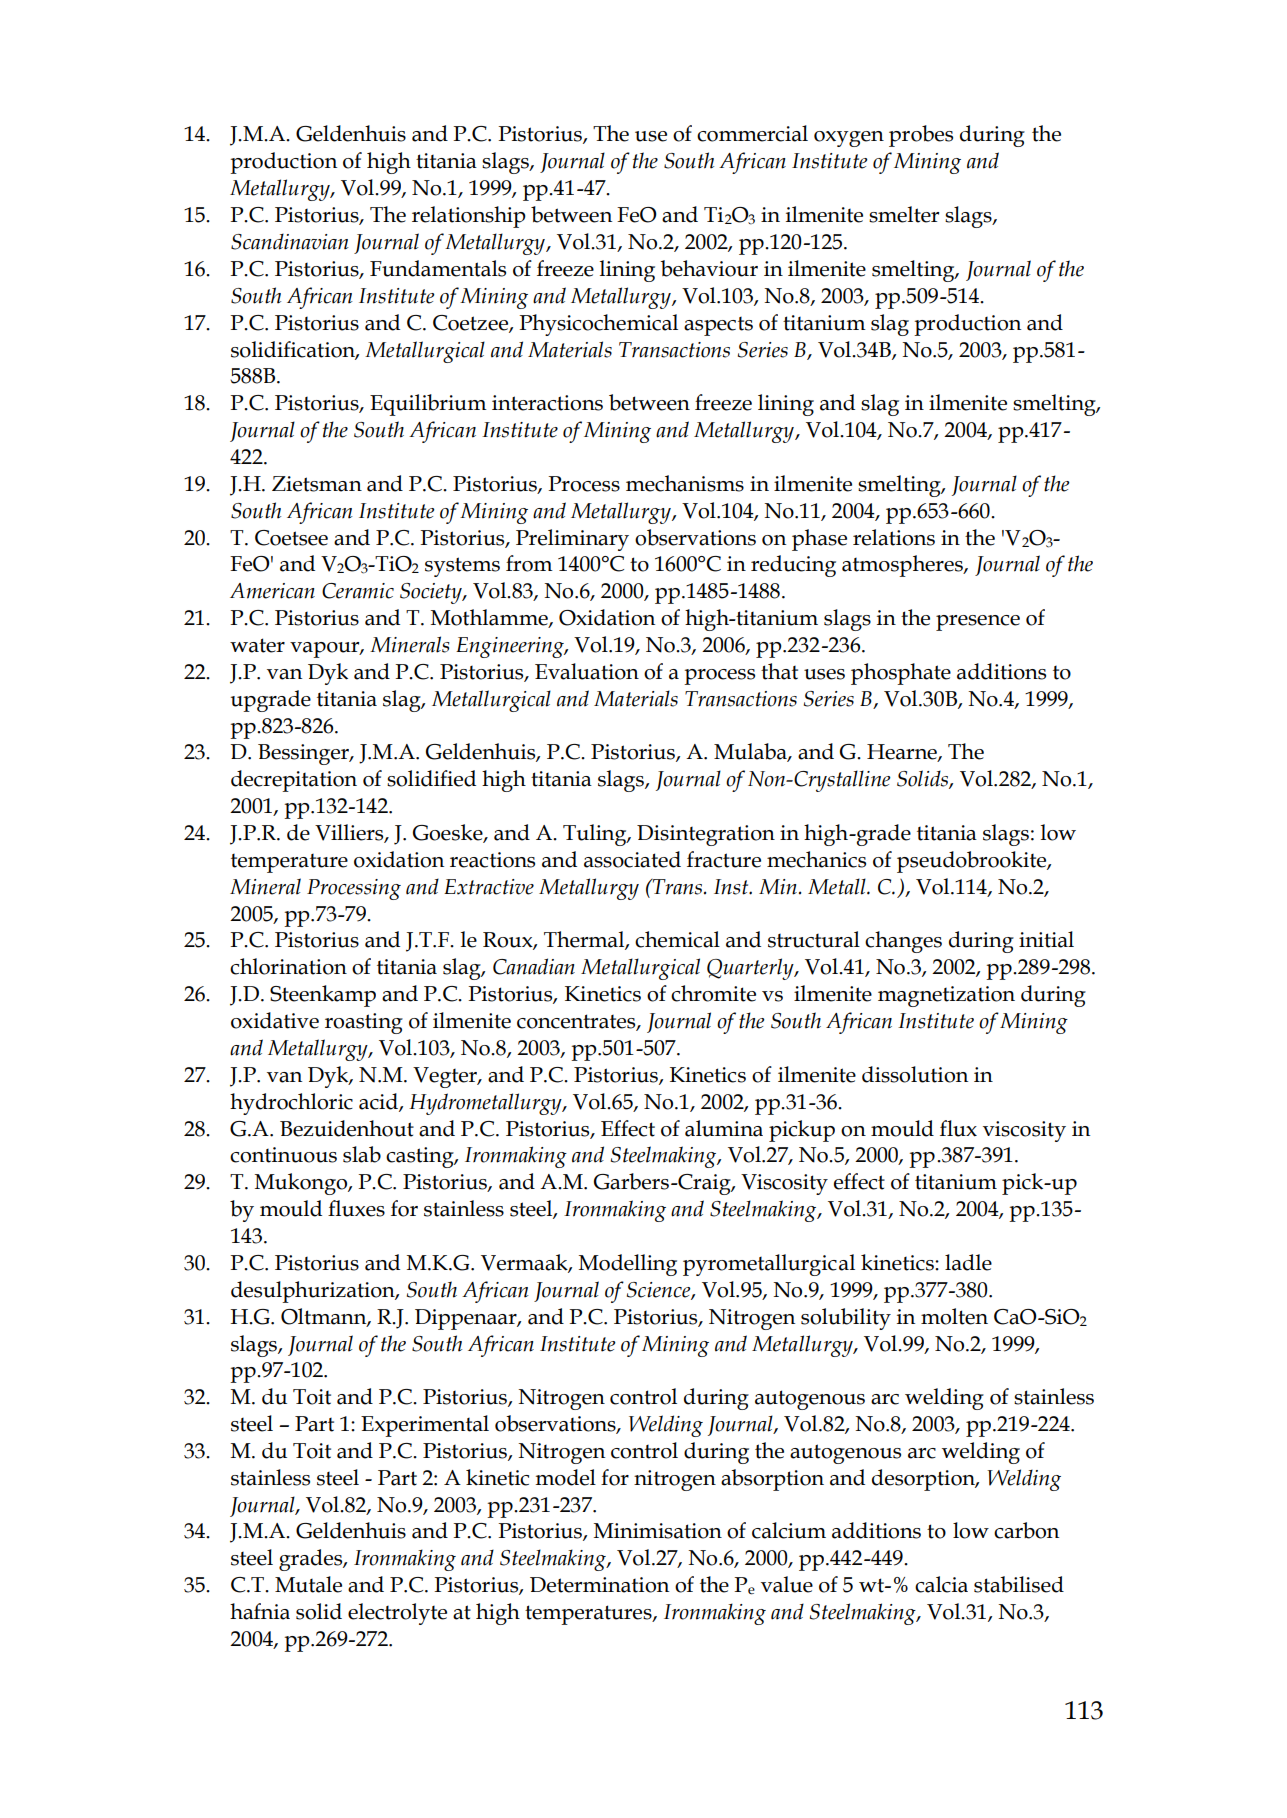  What do you see at coordinates (752, 133) in the document?
I see `commercial` at bounding box center [752, 133].
